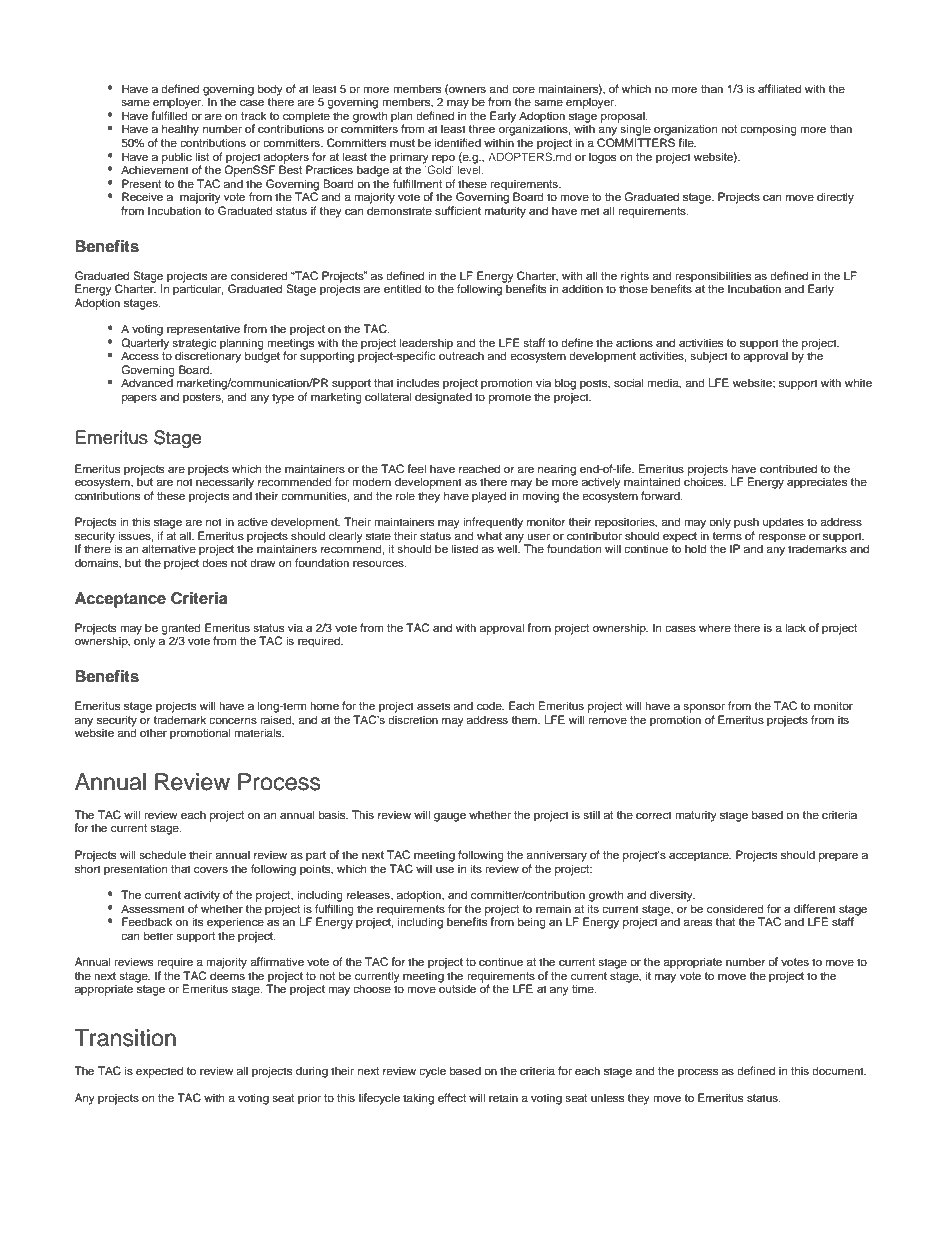 The width and height of the document is (952, 1233). What do you see at coordinates (169, 115) in the document?
I see `fulfilled` at bounding box center [169, 115].
